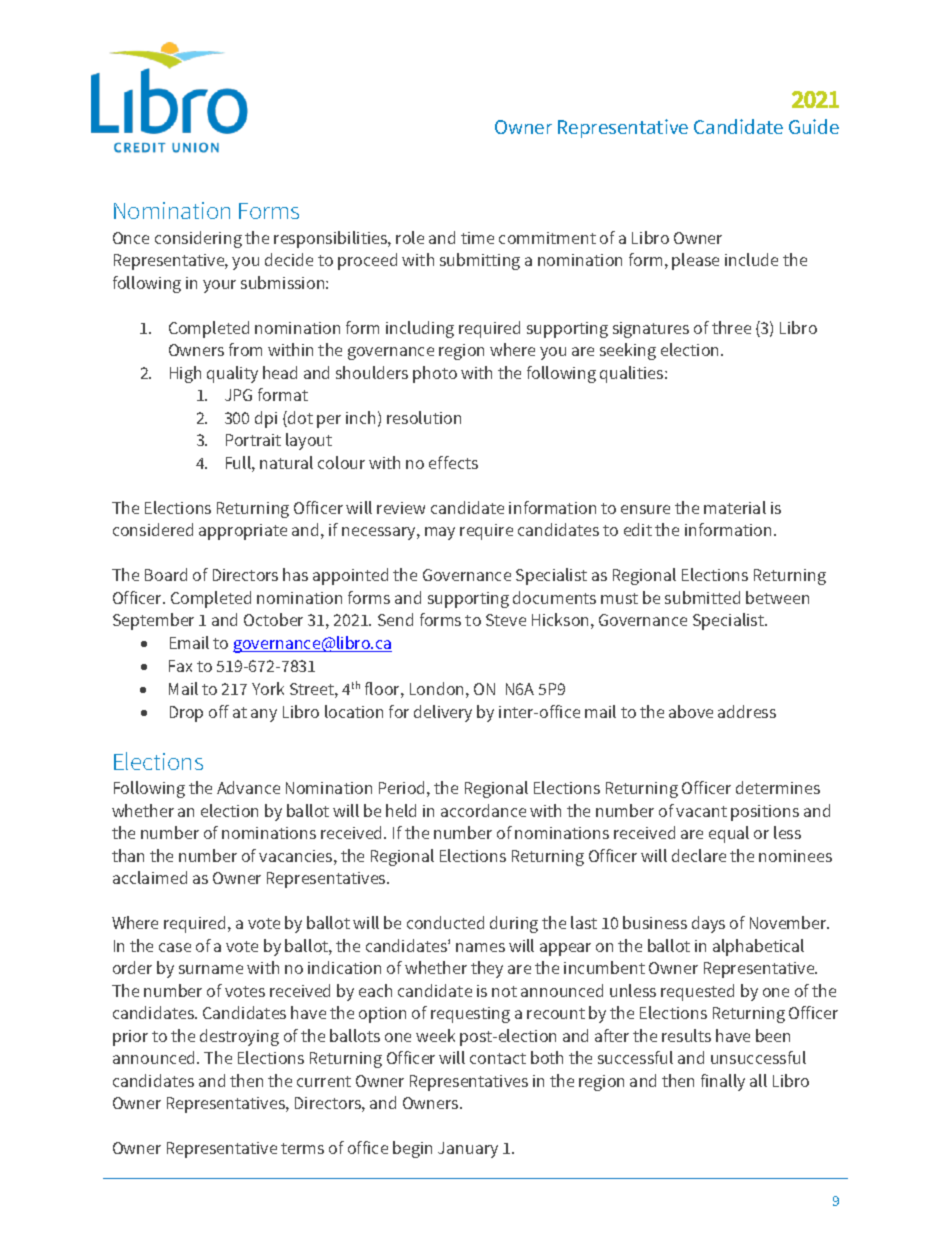 This document has height=1233, width=952. Describe the element at coordinates (477, 238) in the document. I see `time` at that location.
